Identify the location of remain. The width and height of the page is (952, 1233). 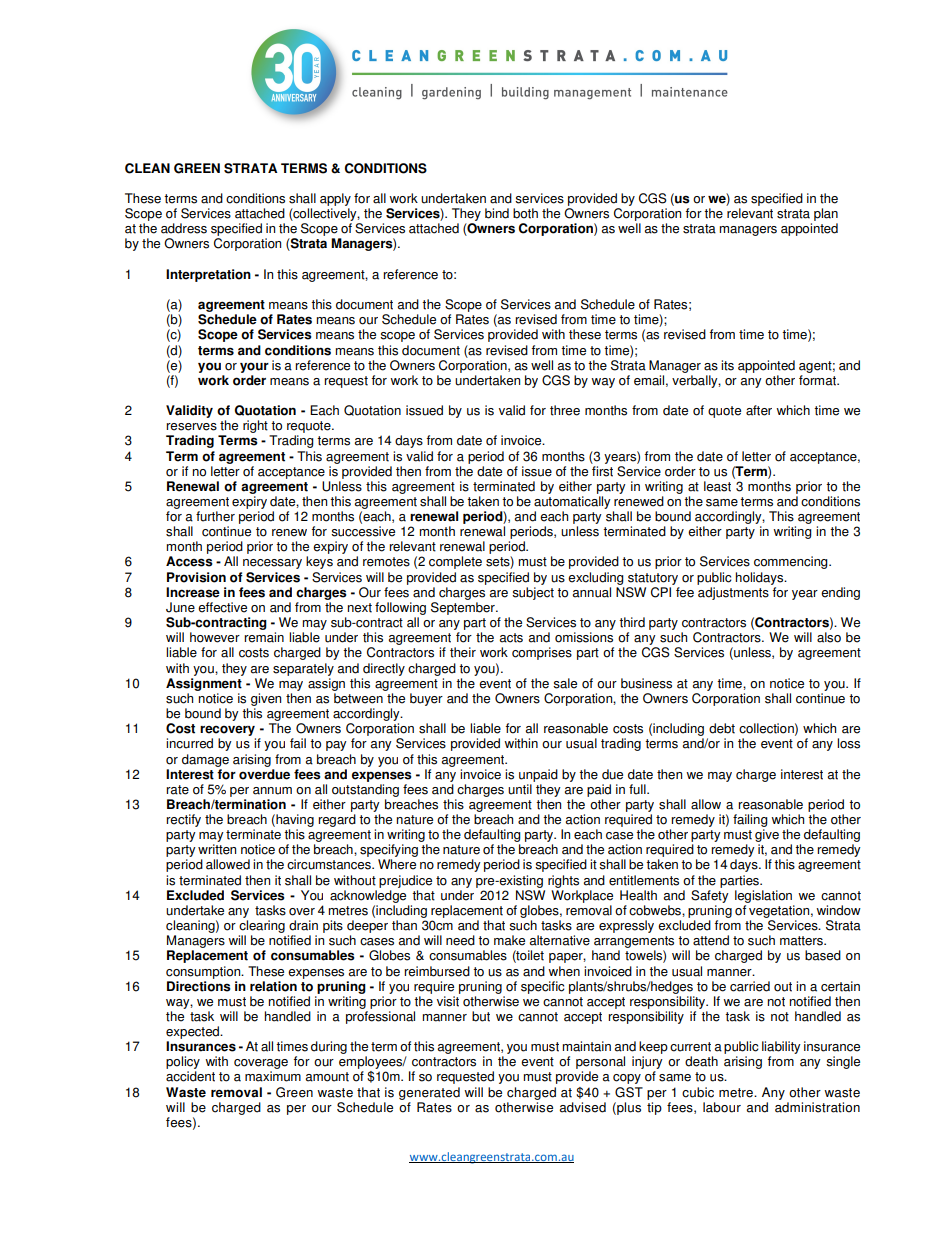
(264, 637).
